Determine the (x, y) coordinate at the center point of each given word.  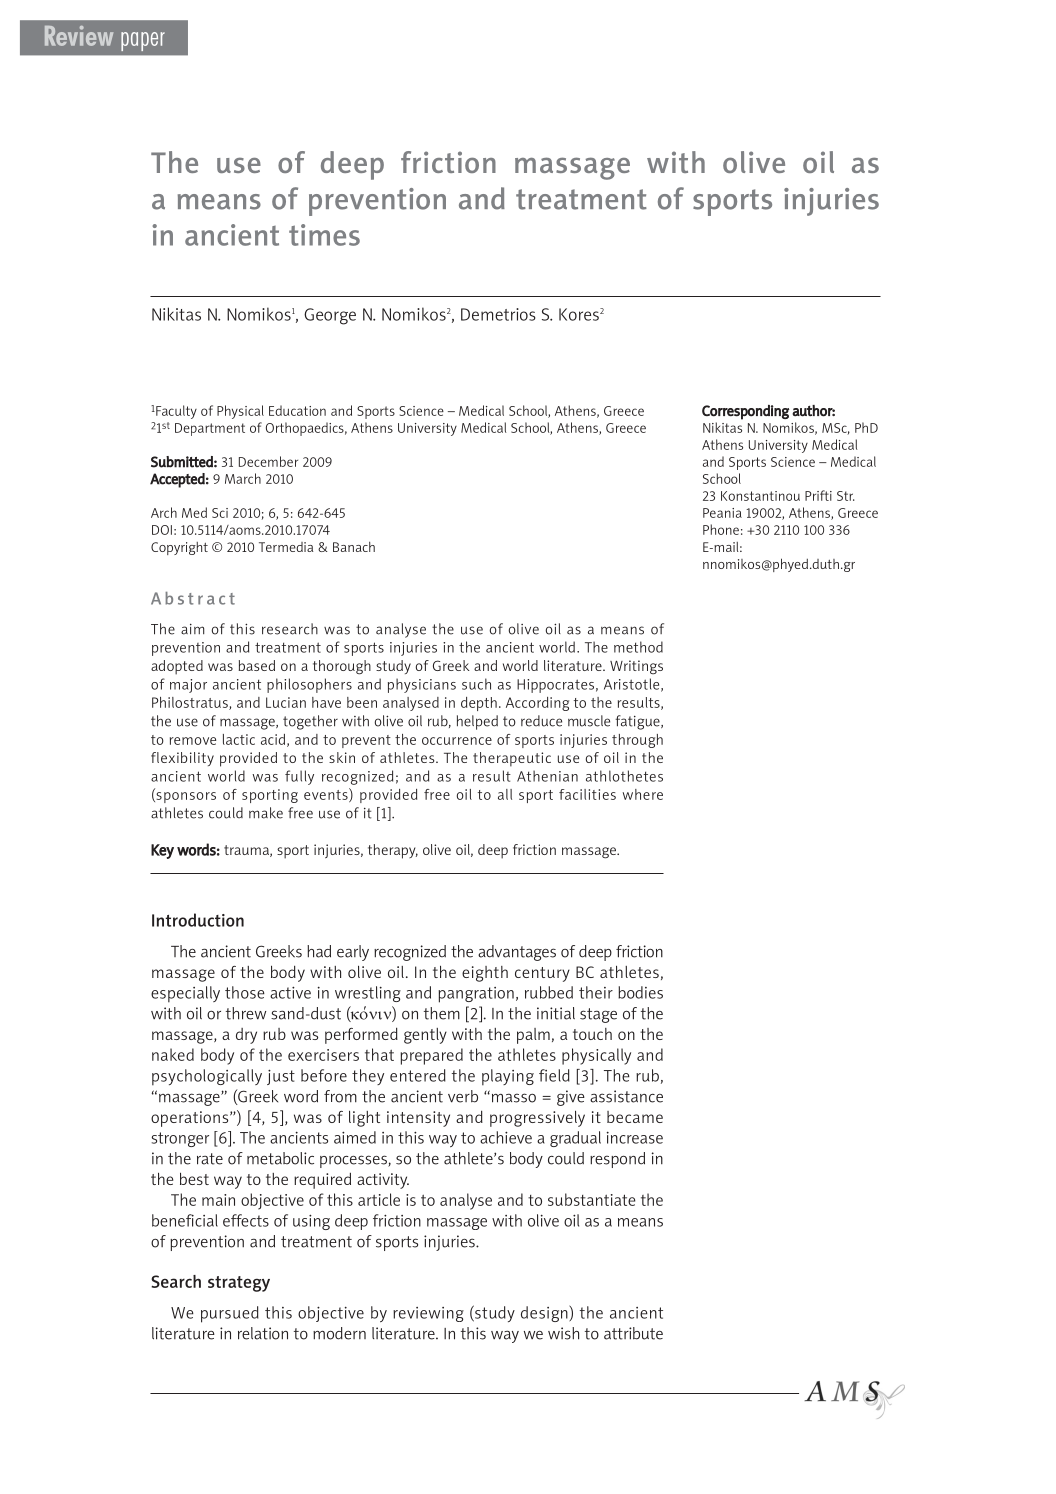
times (324, 235)
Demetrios (498, 314)
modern (339, 1333)
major (188, 686)
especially (185, 994)
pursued (230, 1314)
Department (210, 429)
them (442, 1013)
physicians (422, 685)
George (330, 316)
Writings (636, 667)
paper (143, 41)
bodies (640, 992)
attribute (633, 1333)
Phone (721, 529)
